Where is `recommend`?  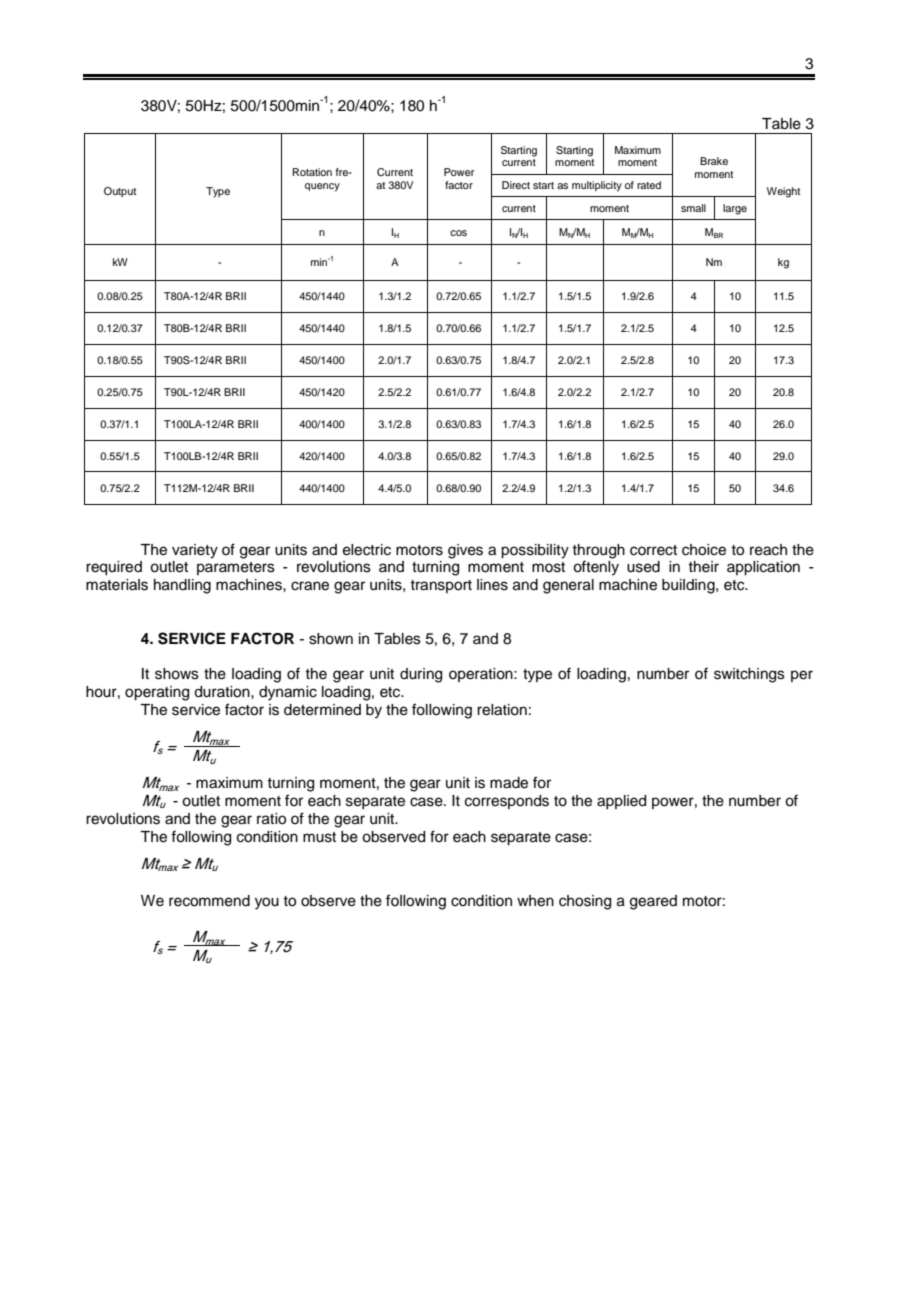 recommend is located at coordinates (209, 901).
